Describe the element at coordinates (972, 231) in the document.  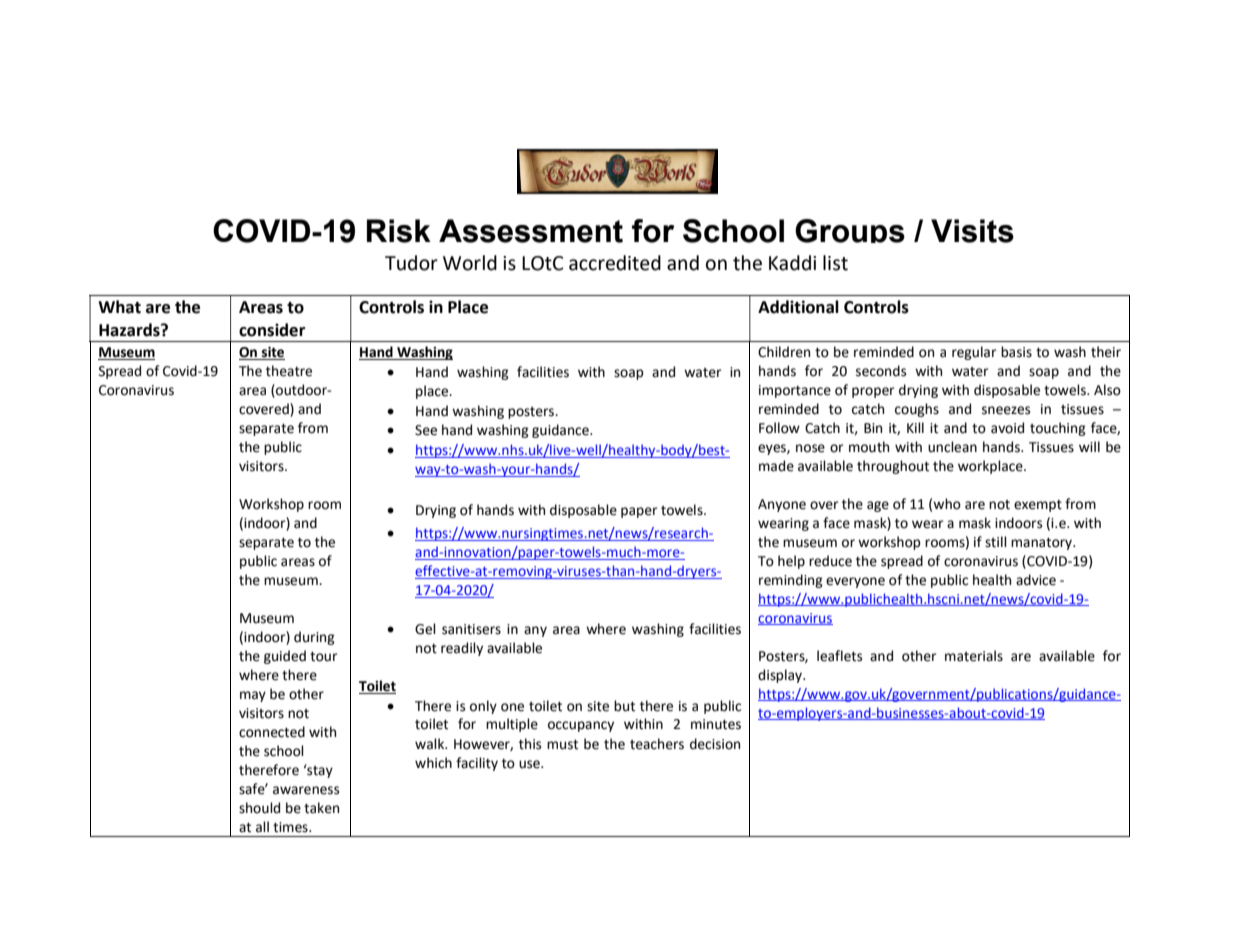
I see `Visits` at that location.
